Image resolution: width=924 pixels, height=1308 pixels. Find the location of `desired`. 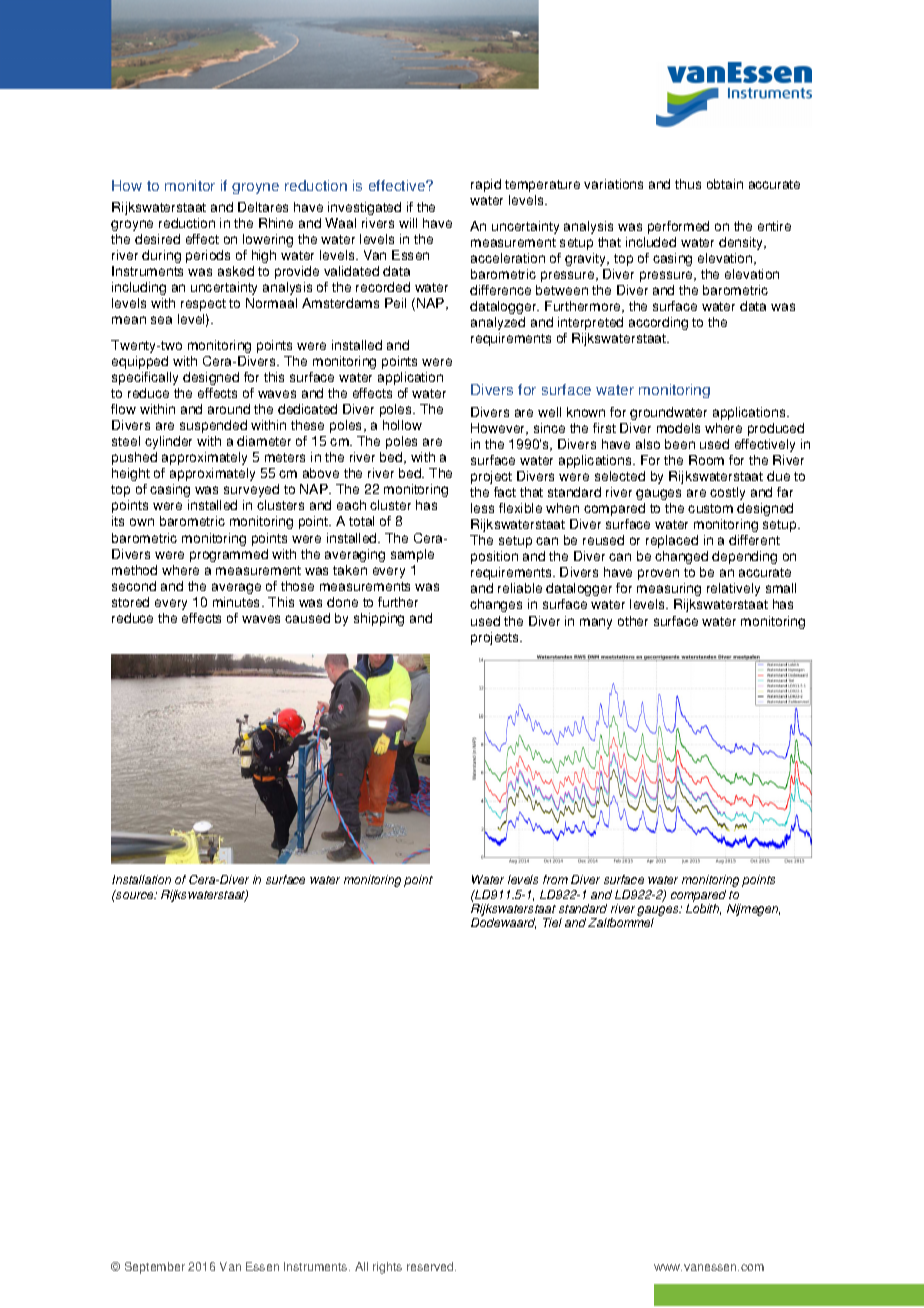

desired is located at coordinates (157, 239).
